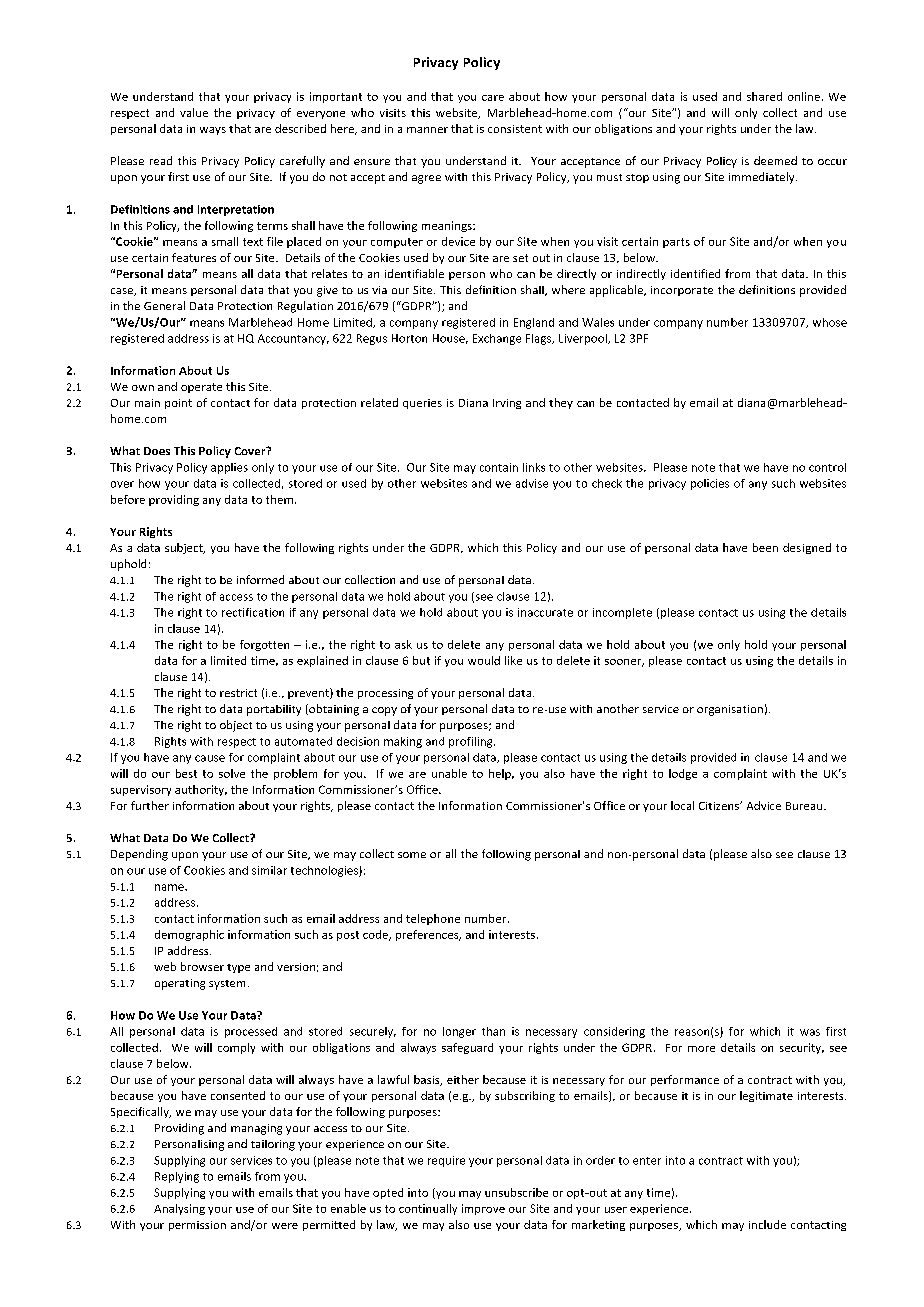  I want to click on was, so click(810, 1032).
